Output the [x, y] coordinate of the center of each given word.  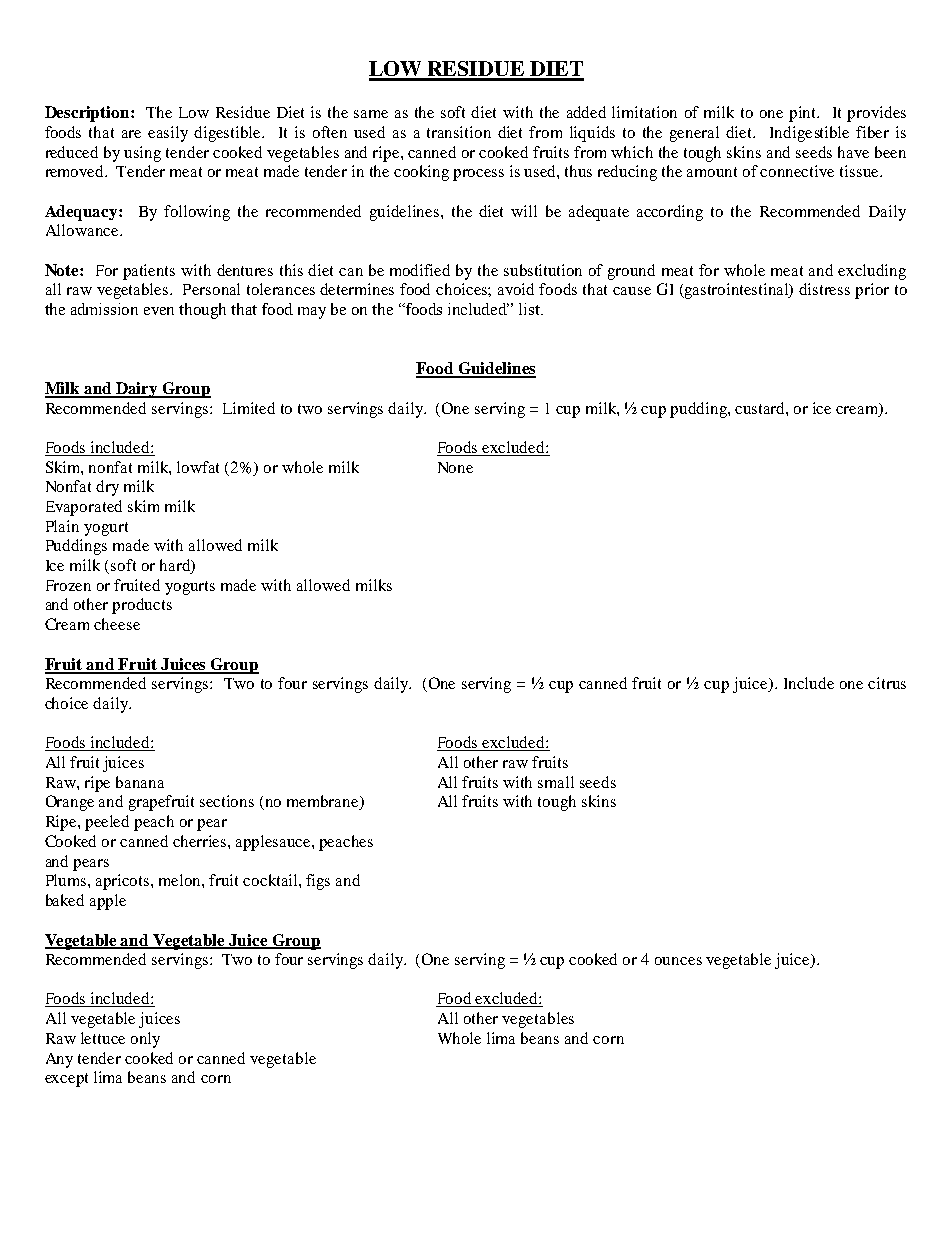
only [145, 1040]
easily [168, 134]
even [159, 311]
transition [459, 132]
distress [824, 289]
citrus [887, 683]
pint [804, 114]
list [530, 309]
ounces [678, 961]
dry [107, 488]
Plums [67, 880]
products [142, 606]
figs [318, 882]
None [455, 467]
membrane [324, 802]
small [556, 782]
